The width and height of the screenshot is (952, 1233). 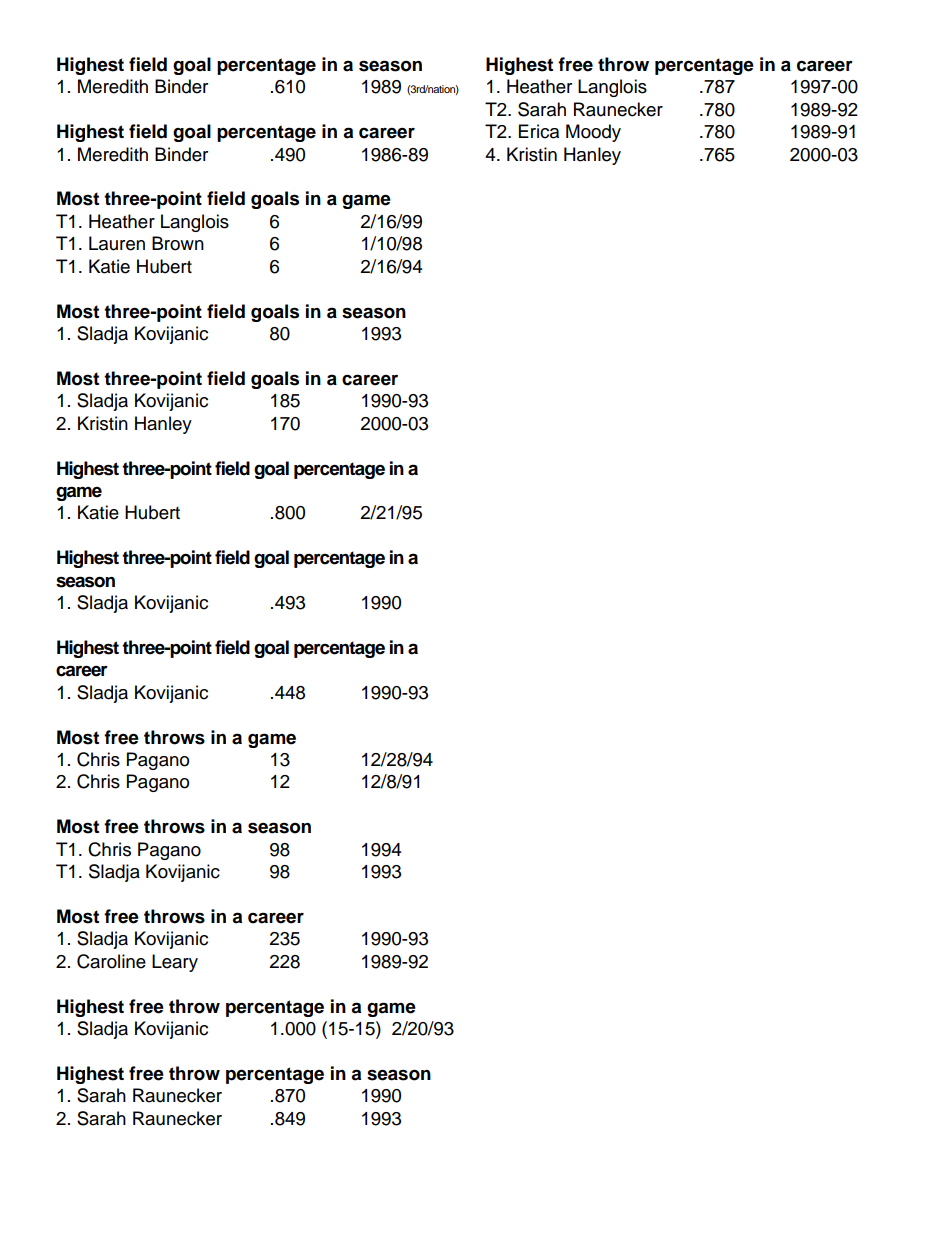 I want to click on Caroline, so click(x=111, y=961).
